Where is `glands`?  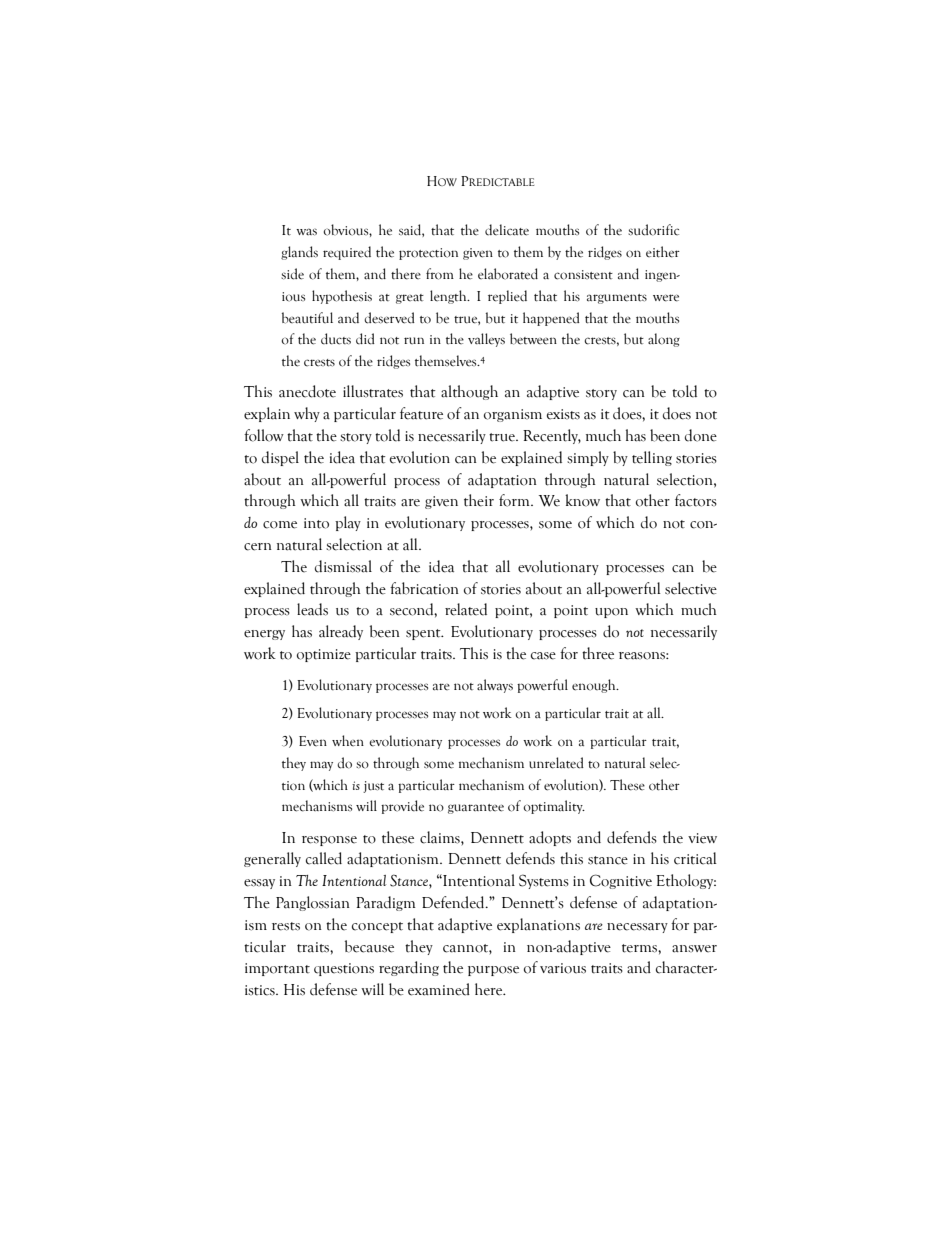
glands is located at coordinates (299, 253).
